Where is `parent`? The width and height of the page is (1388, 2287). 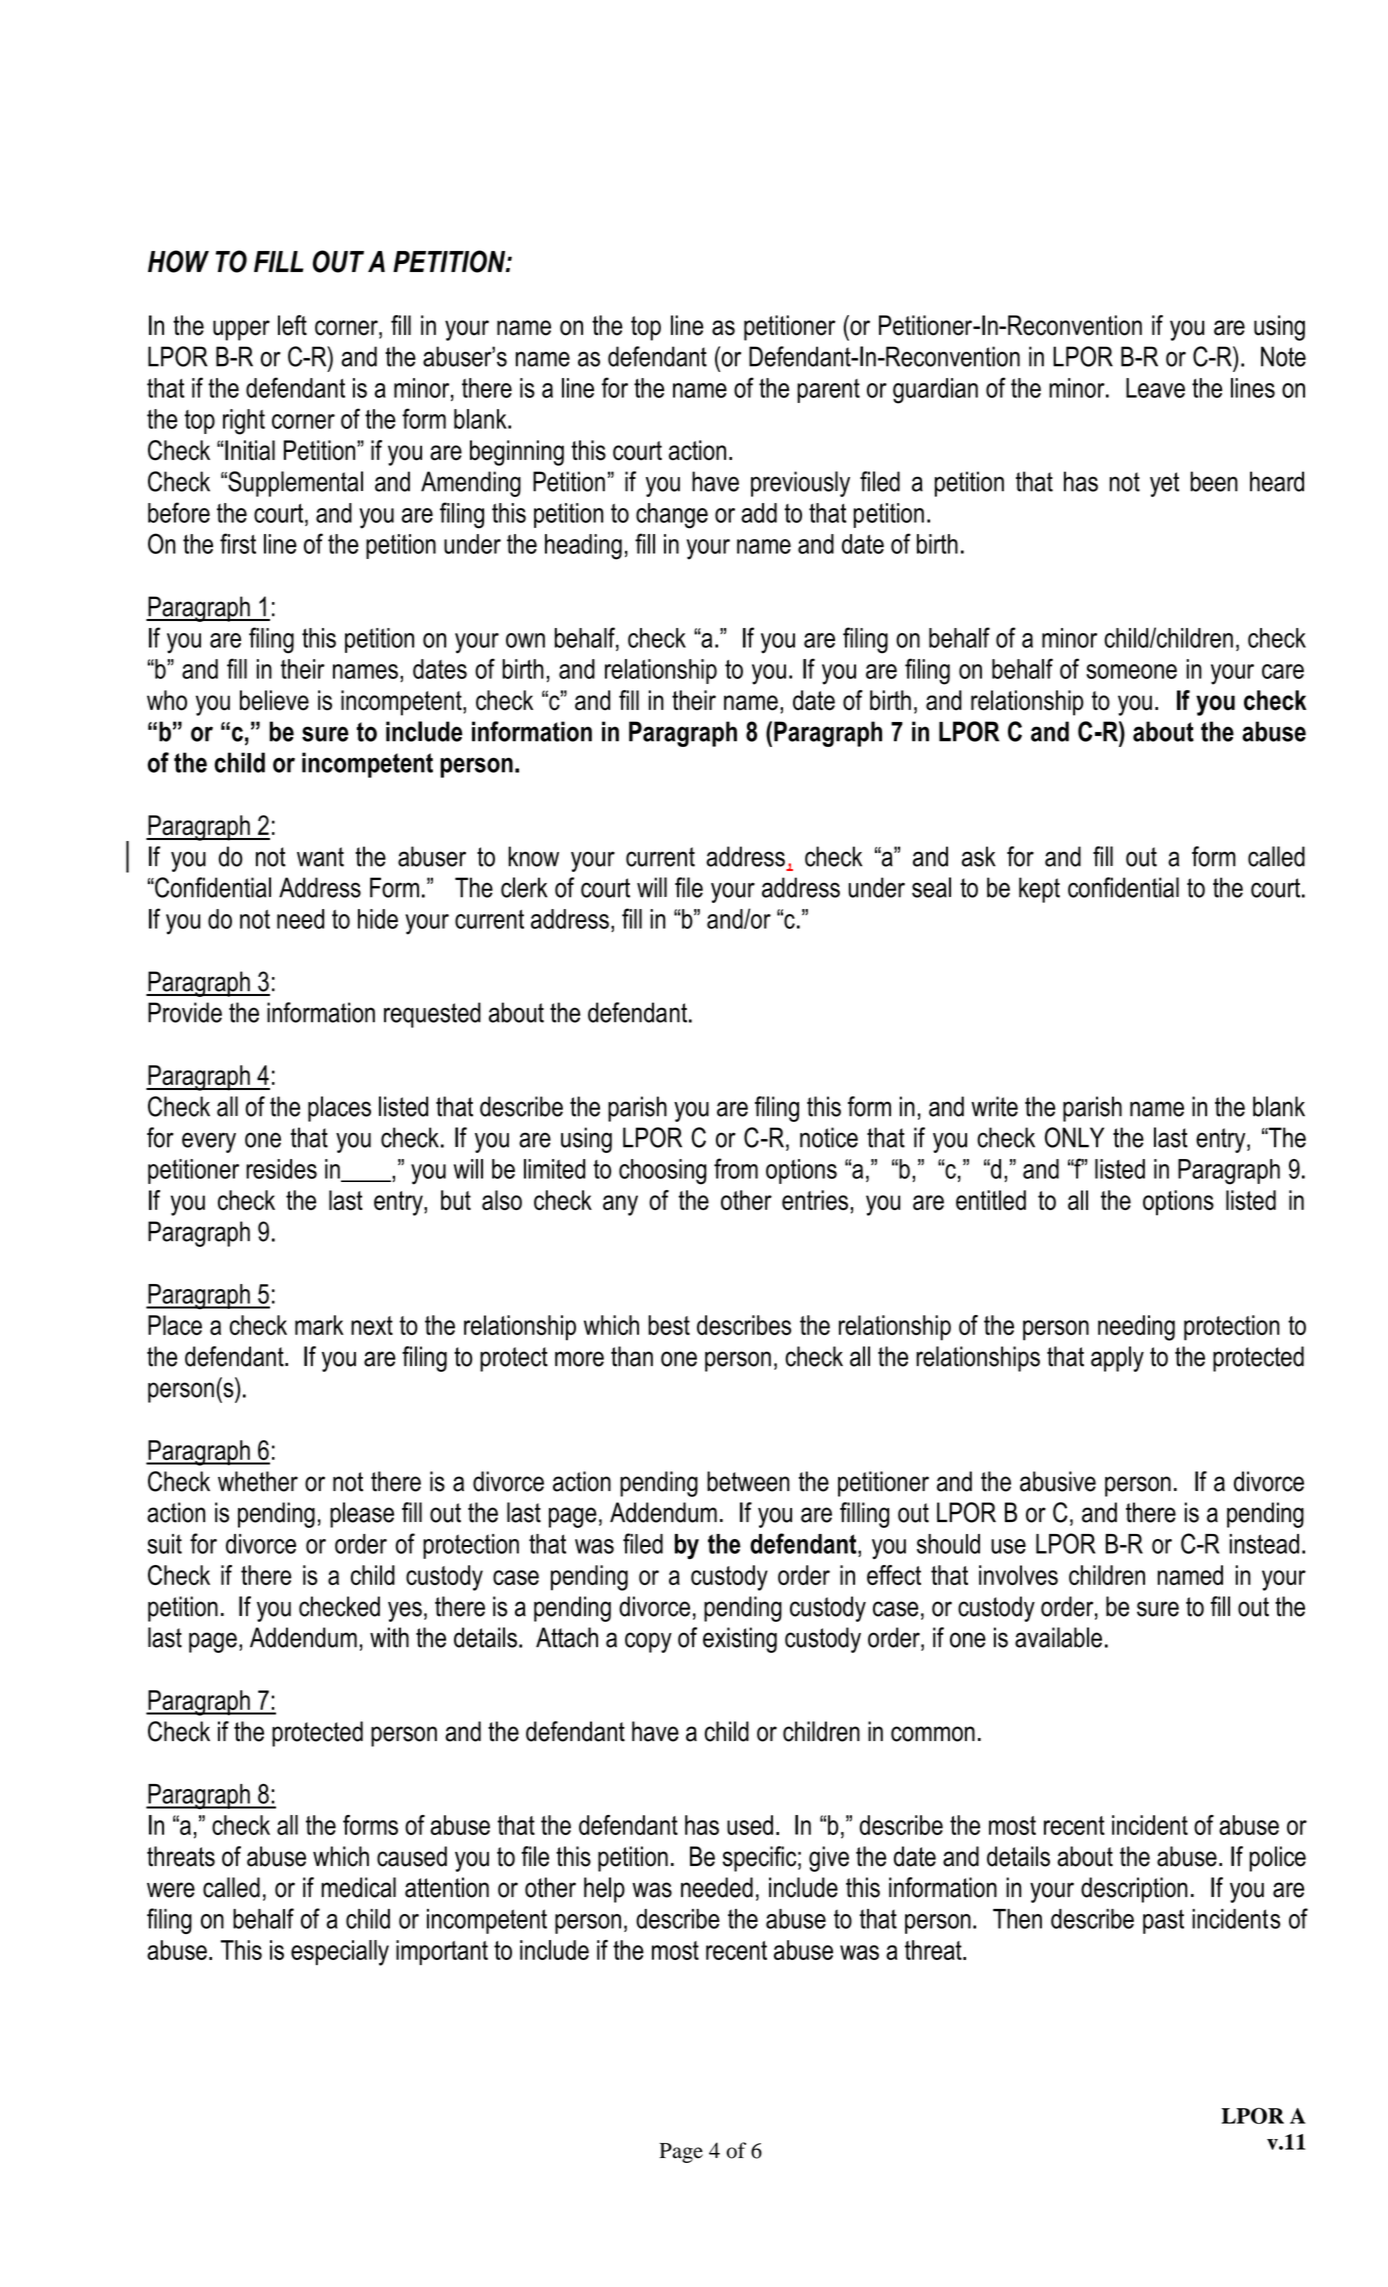 parent is located at coordinates (828, 391).
